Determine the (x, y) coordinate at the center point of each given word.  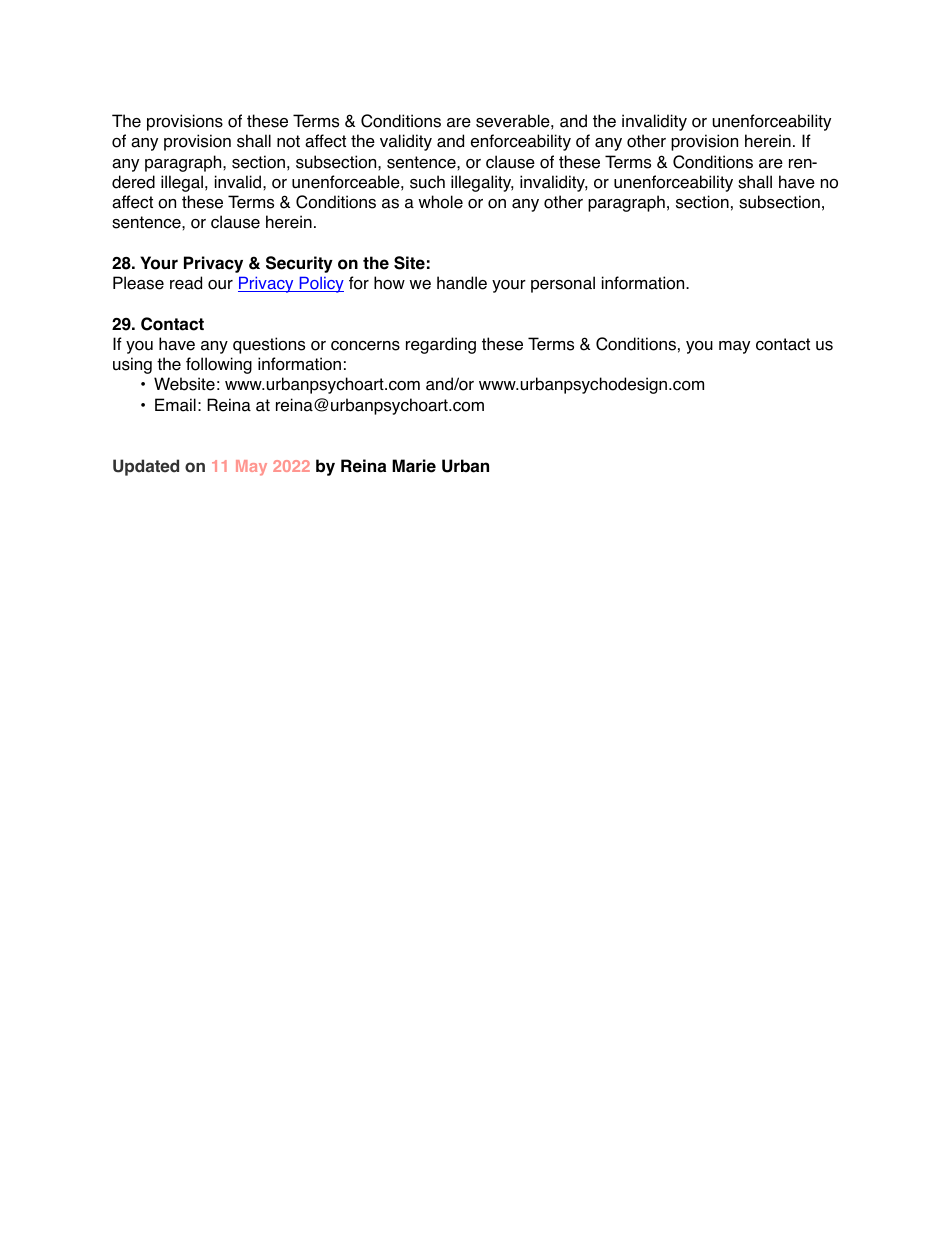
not (288, 141)
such (427, 182)
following (219, 365)
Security (299, 264)
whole (440, 202)
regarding (441, 345)
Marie (414, 466)
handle (462, 283)
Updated (146, 467)
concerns (365, 346)
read (186, 283)
